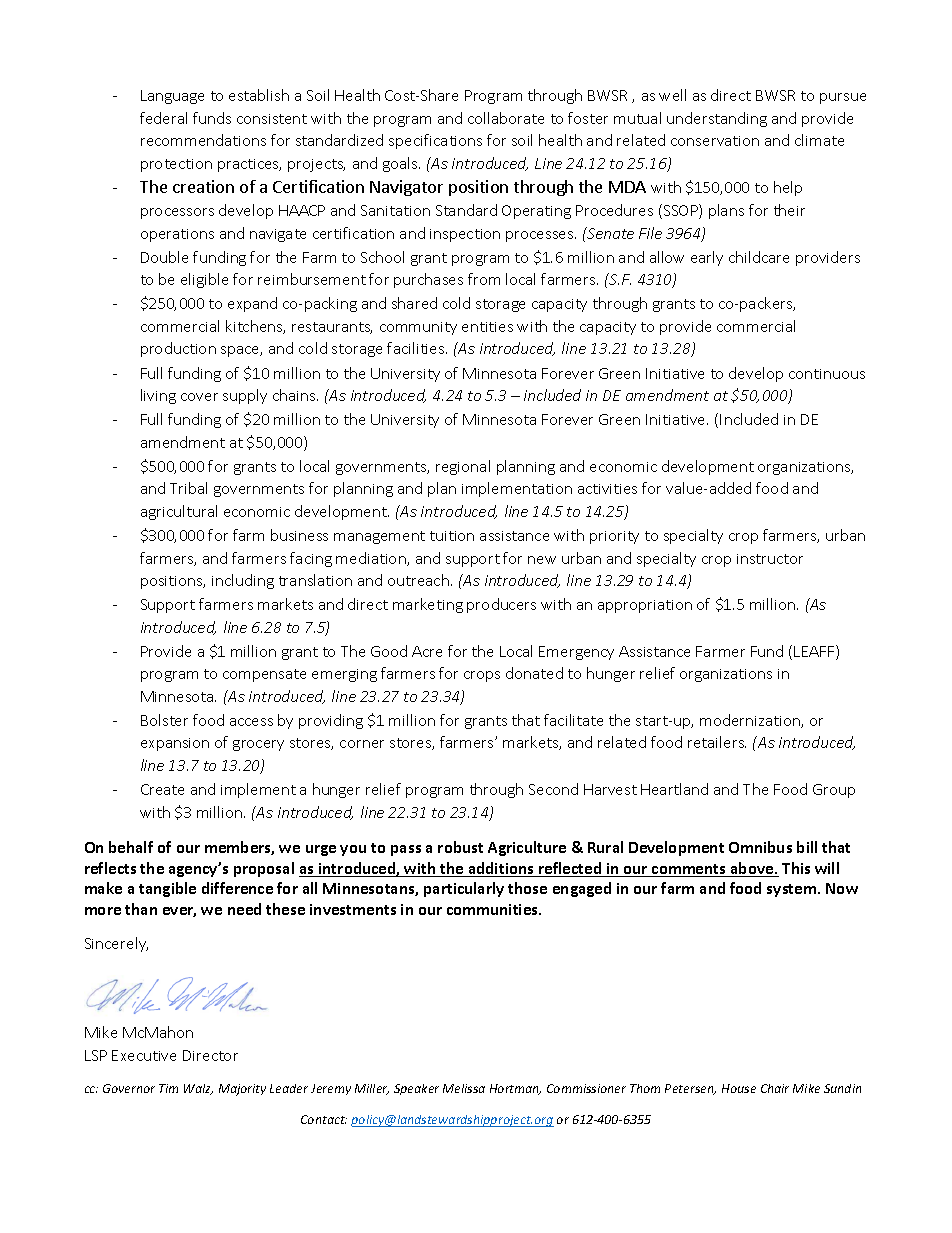 This screenshot has height=1233, width=952. Describe the element at coordinates (178, 349) in the screenshot. I see `production` at that location.
